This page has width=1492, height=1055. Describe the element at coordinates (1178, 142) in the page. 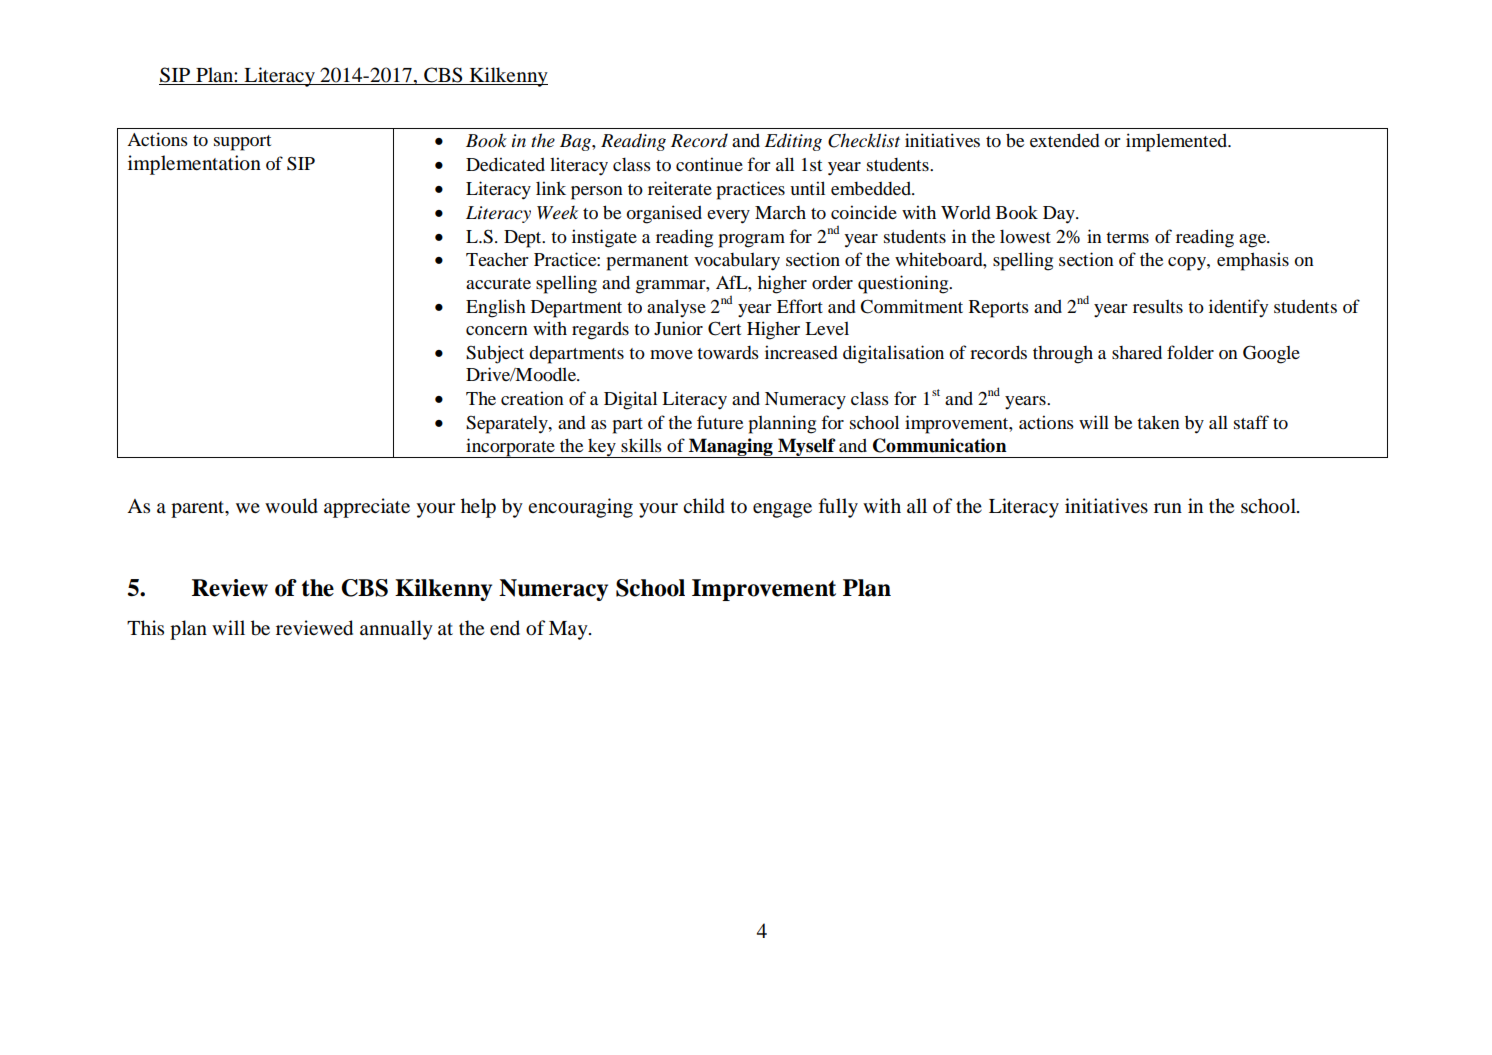

I see `implemented` at that location.
